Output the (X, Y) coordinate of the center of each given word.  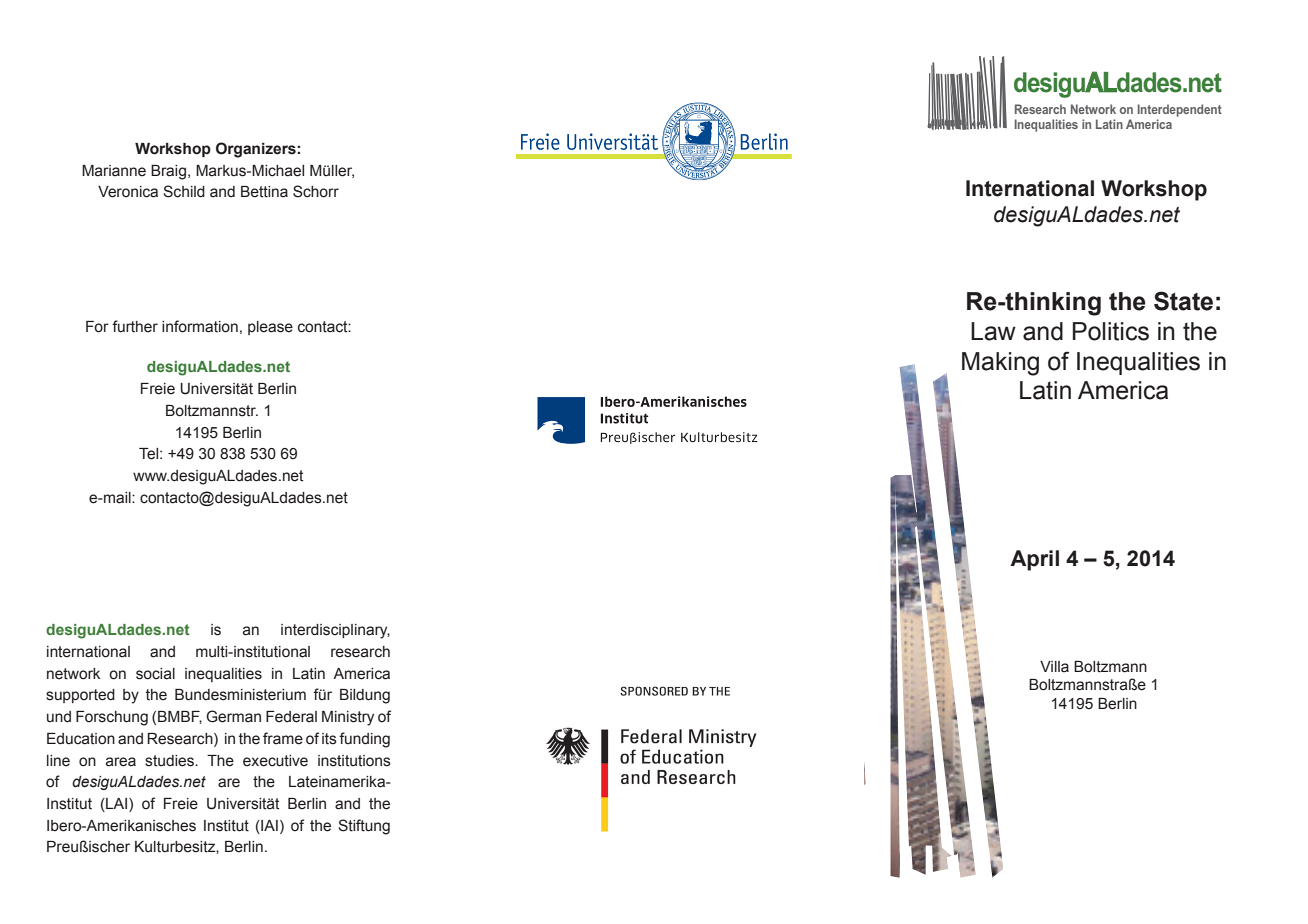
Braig (168, 172)
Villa (1054, 667)
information (200, 326)
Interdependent (1180, 110)
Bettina (264, 192)
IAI (268, 825)
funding (364, 740)
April (1034, 560)
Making (1000, 364)
